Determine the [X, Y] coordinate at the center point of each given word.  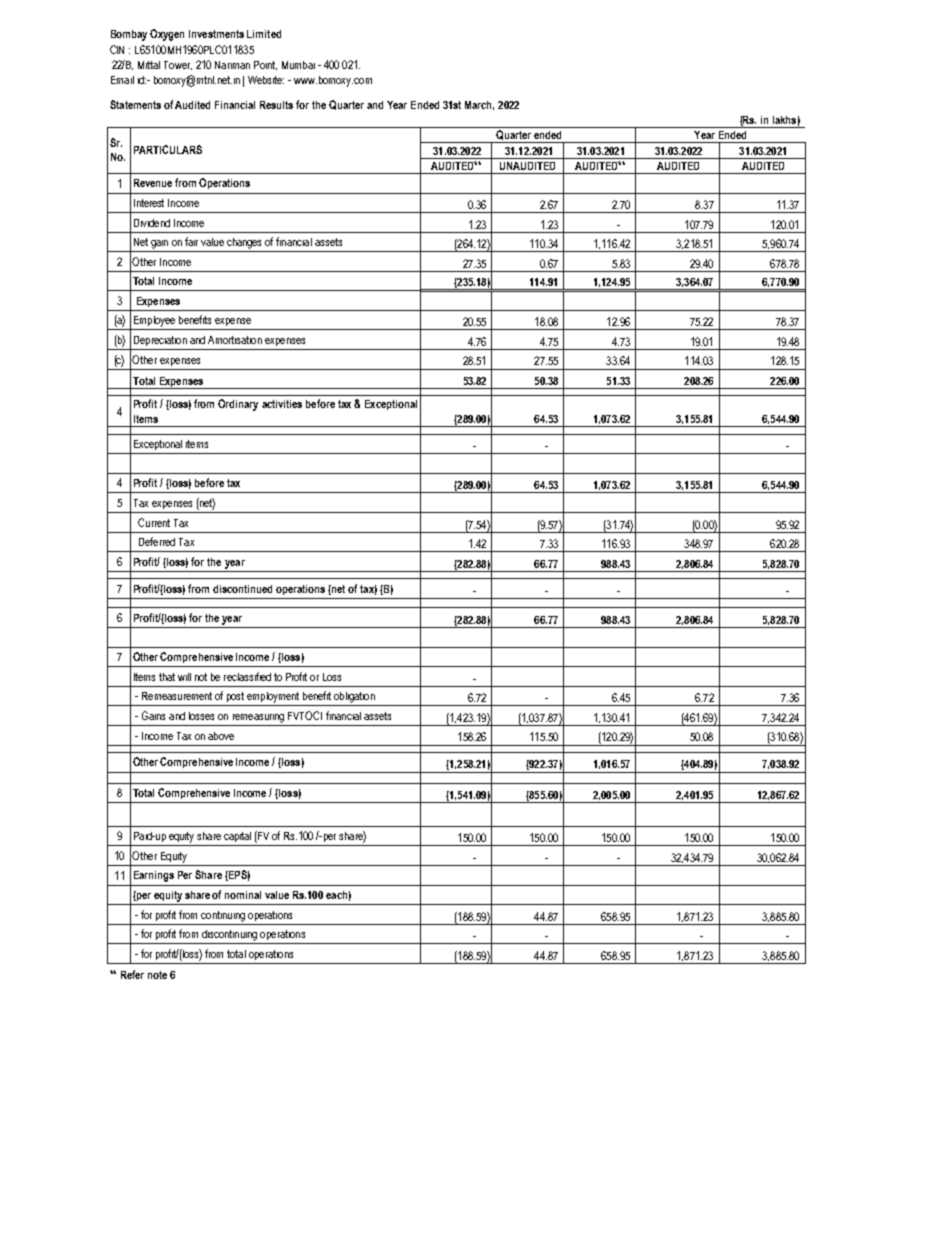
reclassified [247, 676]
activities [282, 404]
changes [244, 243]
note [157, 975]
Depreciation [160, 341]
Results [276, 105]
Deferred [157, 541]
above [221, 736]
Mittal [149, 65]
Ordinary [238, 405]
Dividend [152, 223]
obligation [354, 697]
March [479, 105]
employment [273, 697]
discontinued [242, 589]
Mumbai [298, 65]
